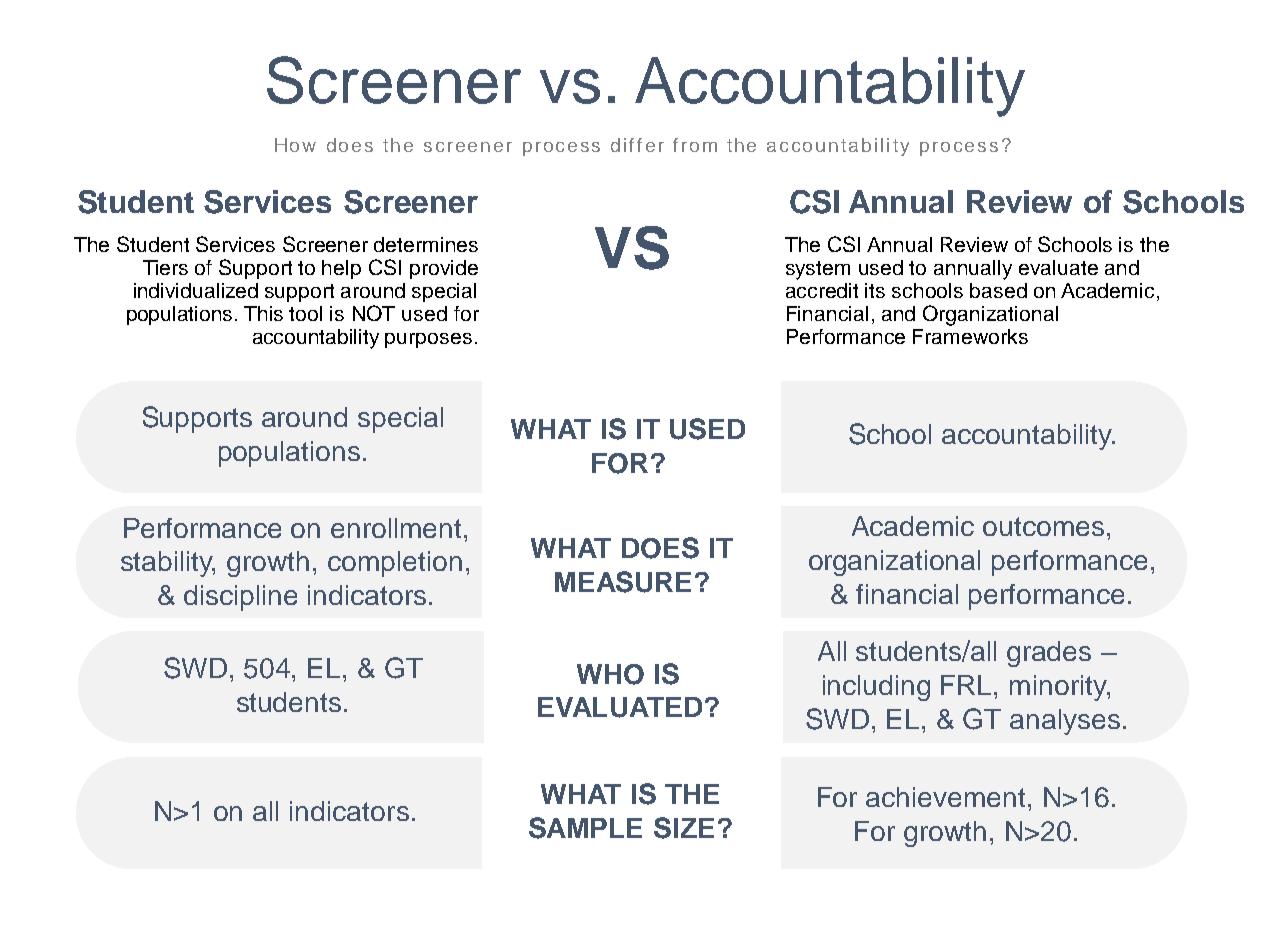 The height and width of the screenshot is (952, 1270). Describe the element at coordinates (396, 528) in the screenshot. I see `enrollment` at that location.
